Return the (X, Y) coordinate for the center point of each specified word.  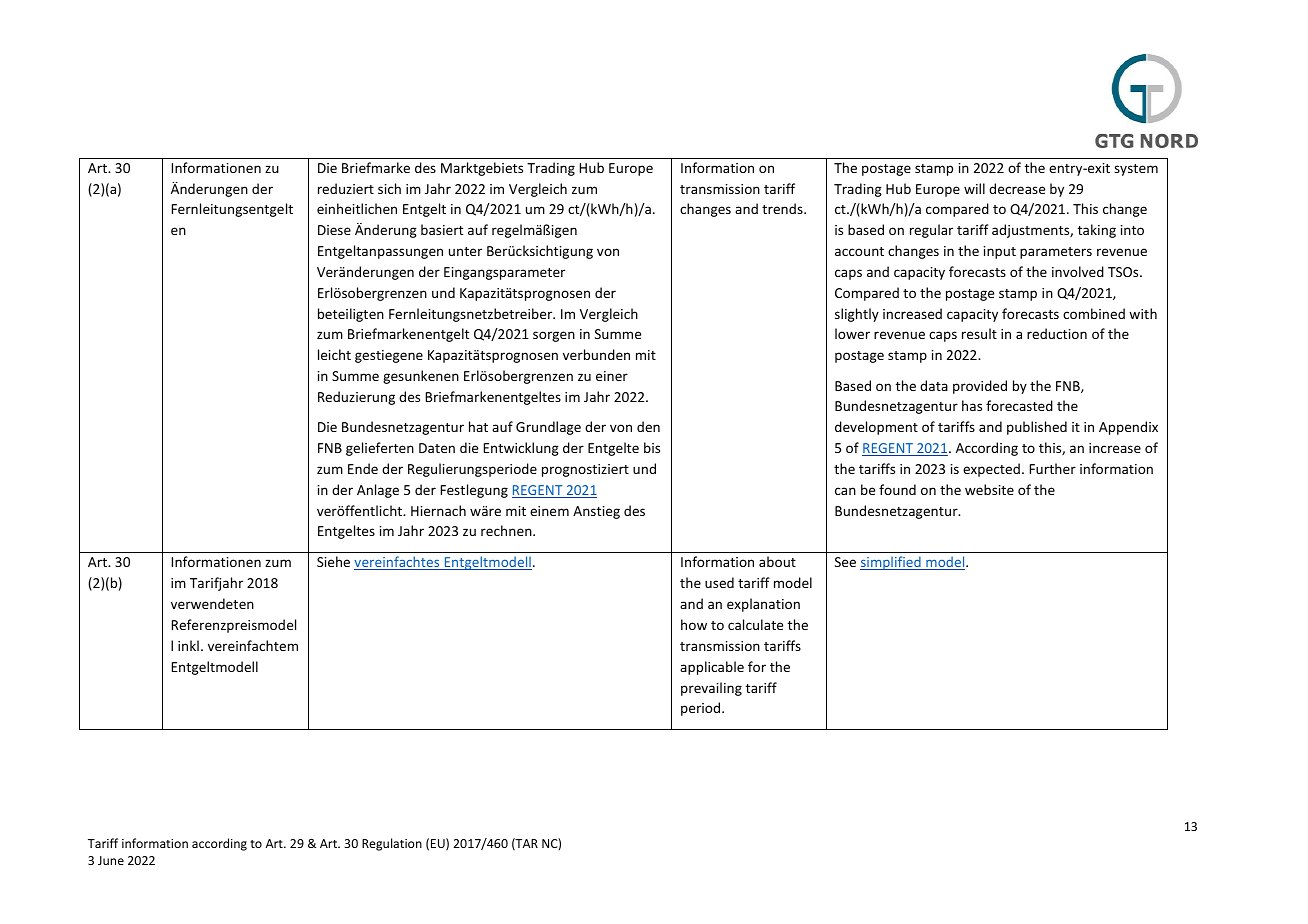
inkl (188, 645)
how (694, 624)
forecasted (1019, 405)
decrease (1017, 188)
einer (612, 376)
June (111, 860)
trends (783, 208)
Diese (334, 230)
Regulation (392, 844)
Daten (437, 448)
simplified (891, 563)
